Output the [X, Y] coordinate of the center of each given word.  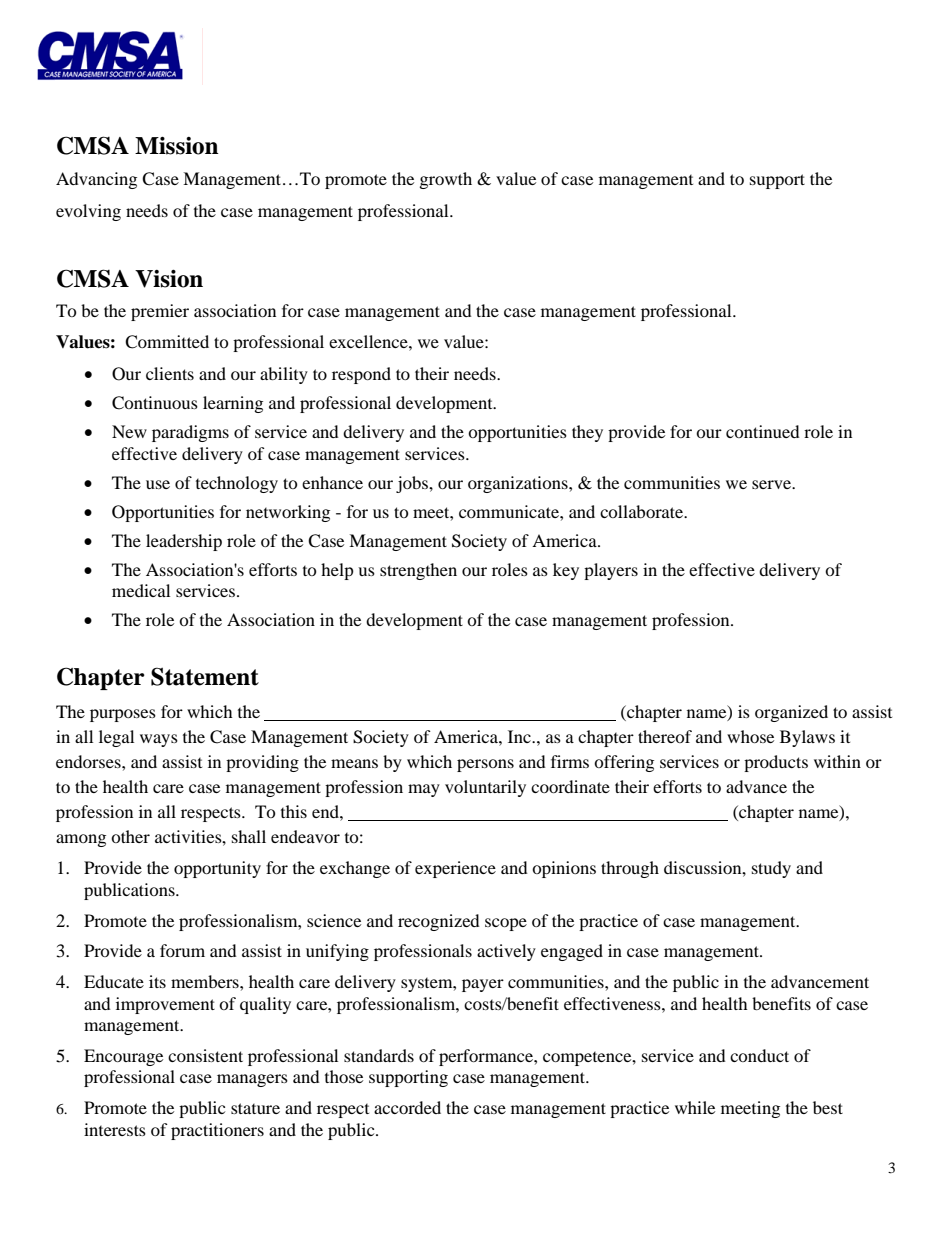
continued [763, 431]
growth [446, 180]
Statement [205, 676]
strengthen [418, 571]
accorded [407, 1107]
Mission [177, 146]
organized [791, 713]
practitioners [217, 1131]
